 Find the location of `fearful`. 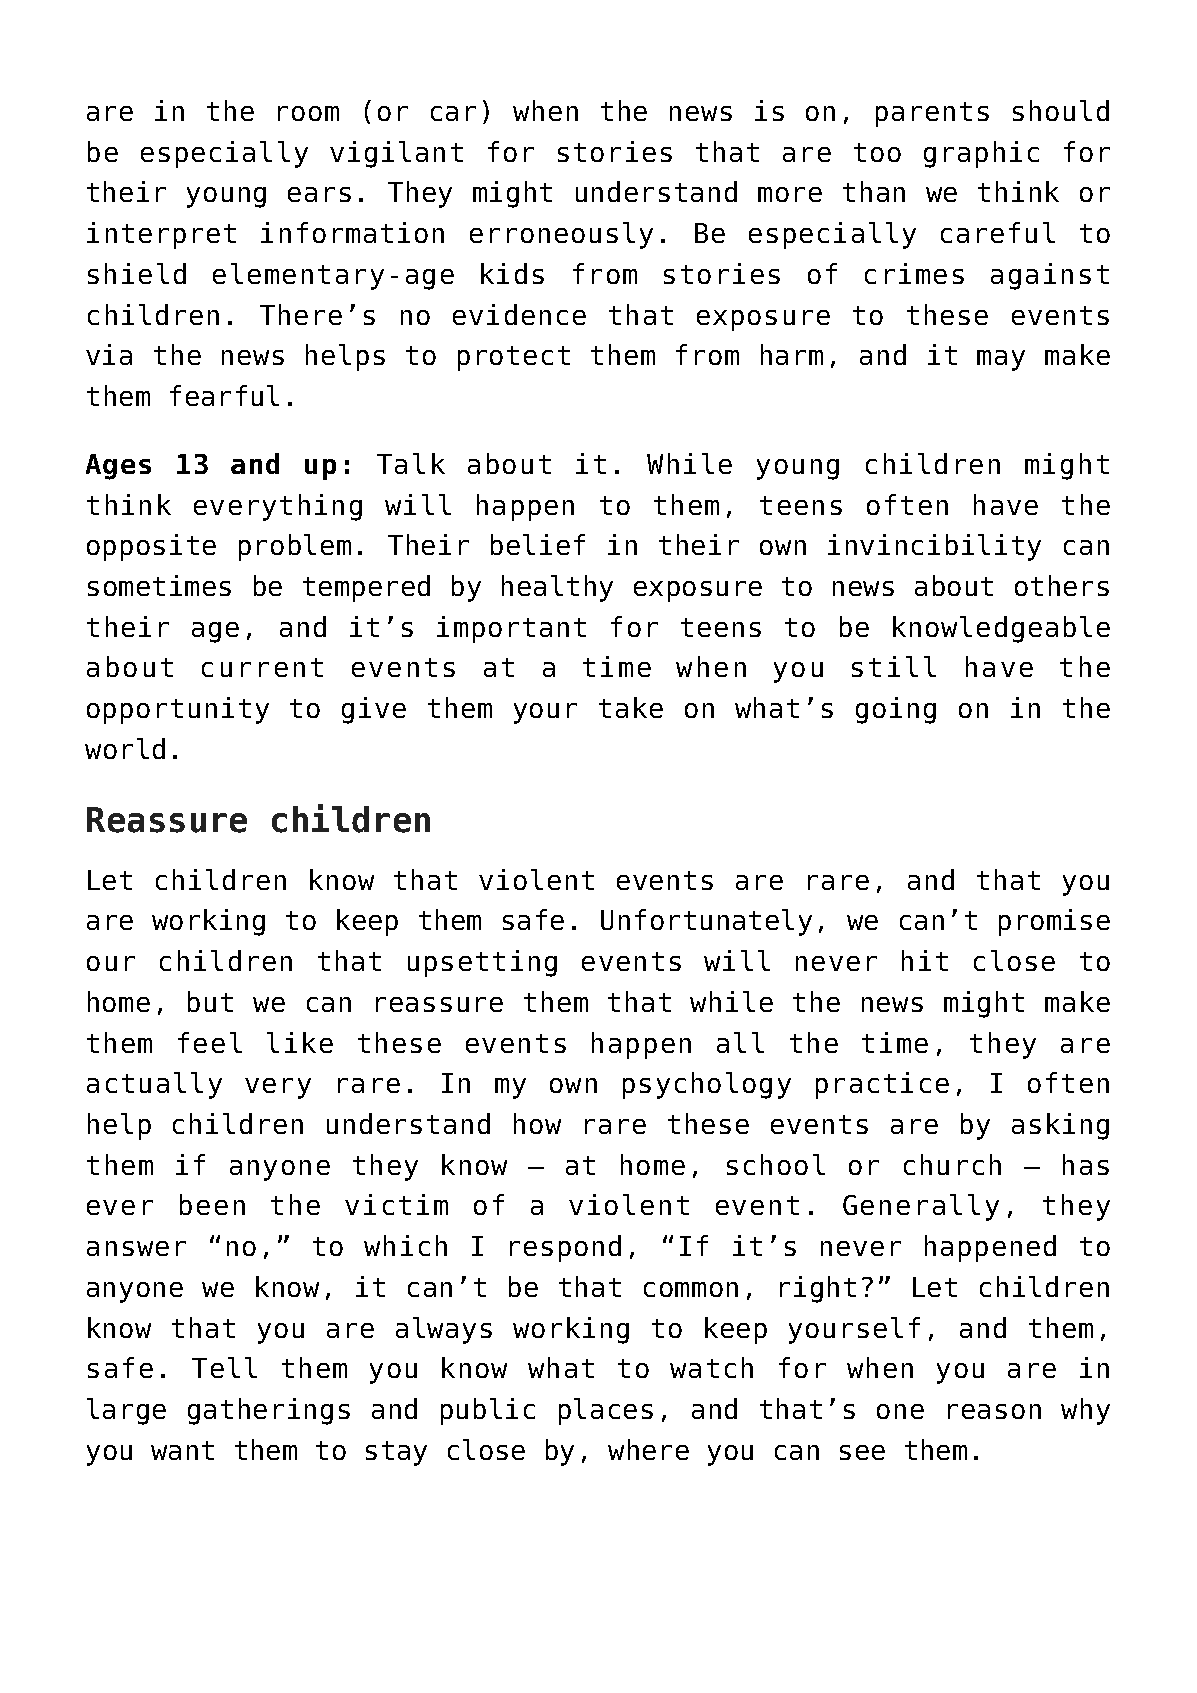

fearful is located at coordinates (224, 395).
